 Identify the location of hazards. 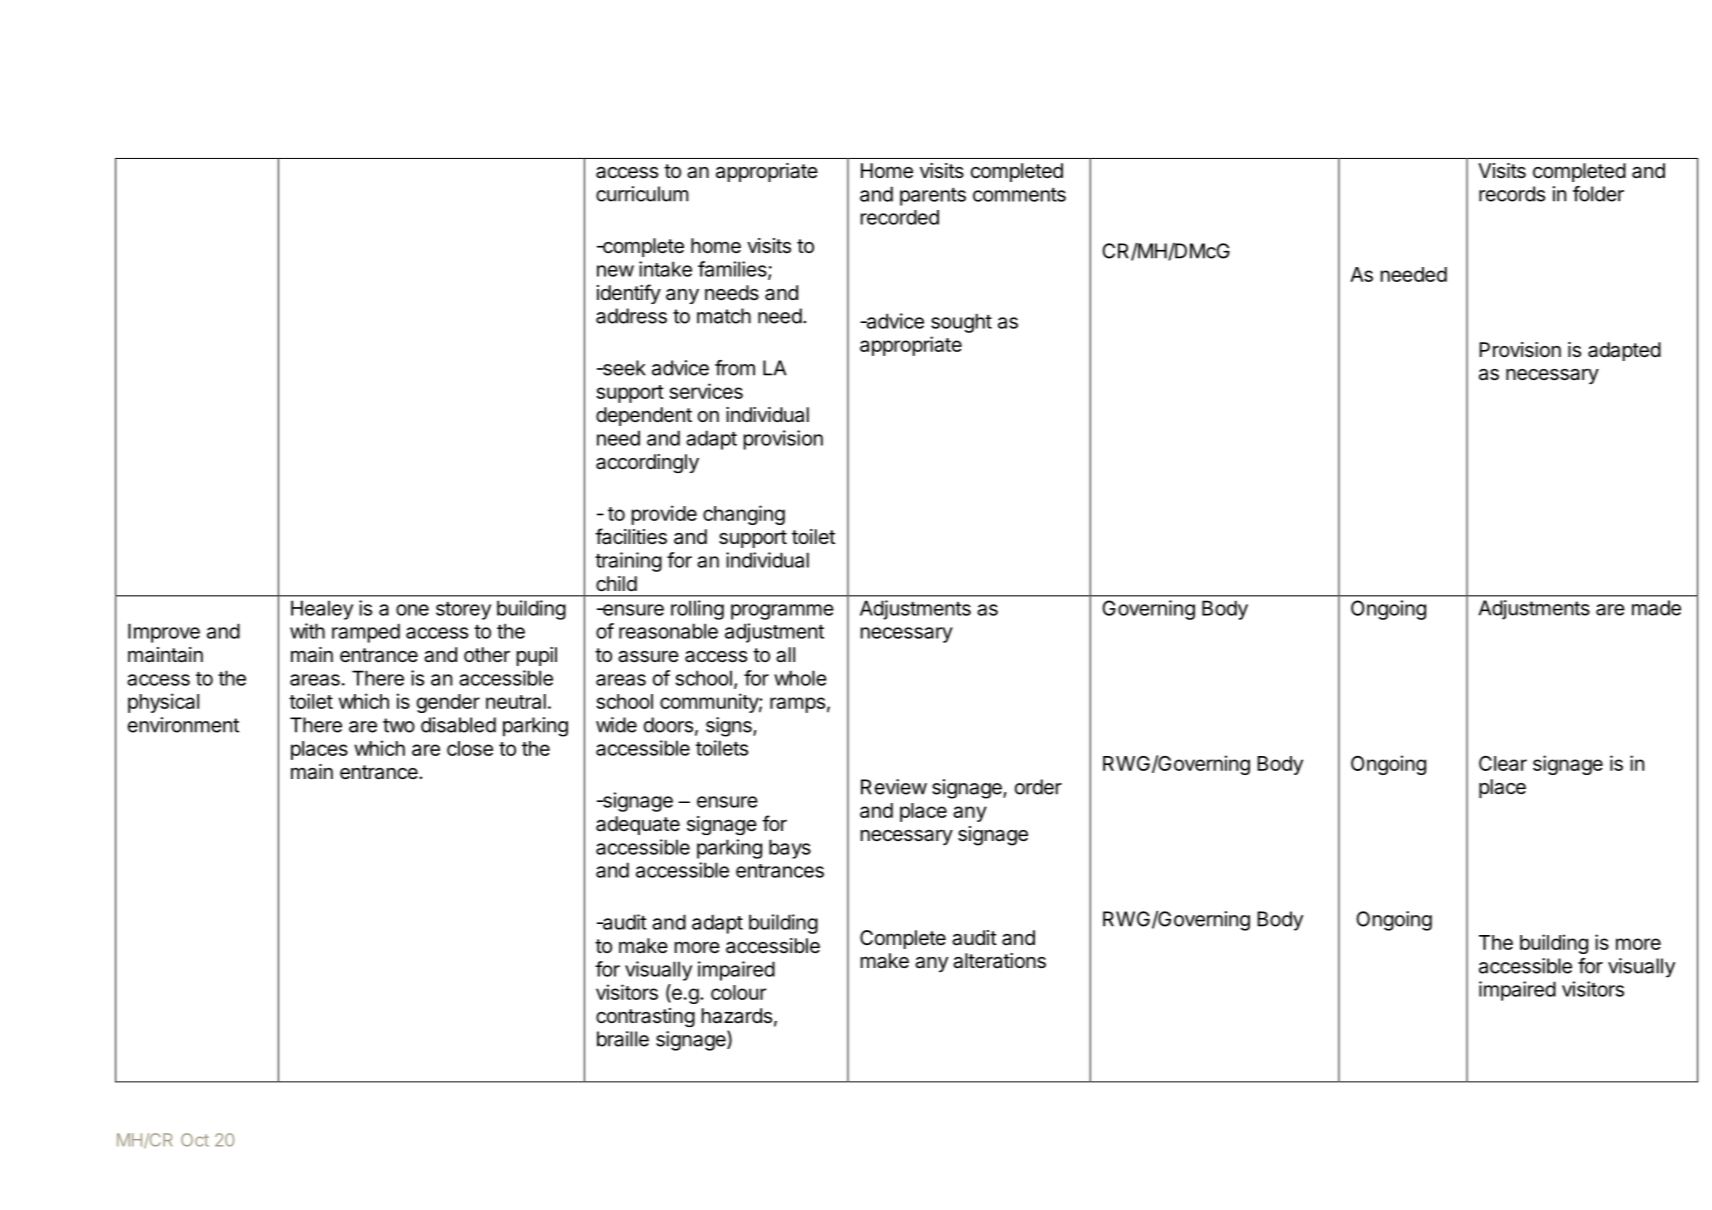
(737, 1016).
